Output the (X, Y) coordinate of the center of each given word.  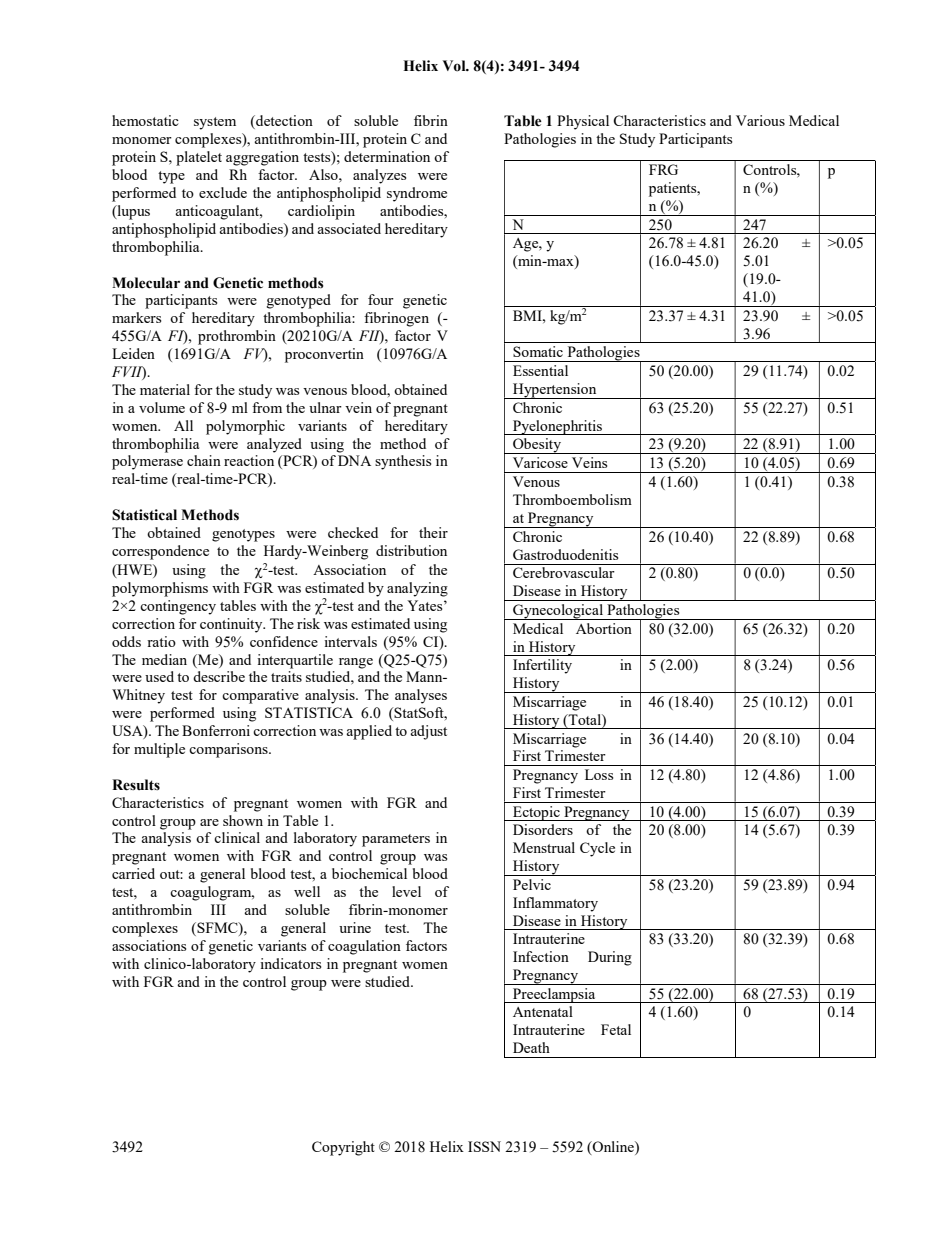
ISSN (484, 1146)
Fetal (616, 1029)
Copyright (343, 1148)
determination (387, 156)
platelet (199, 158)
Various (760, 120)
